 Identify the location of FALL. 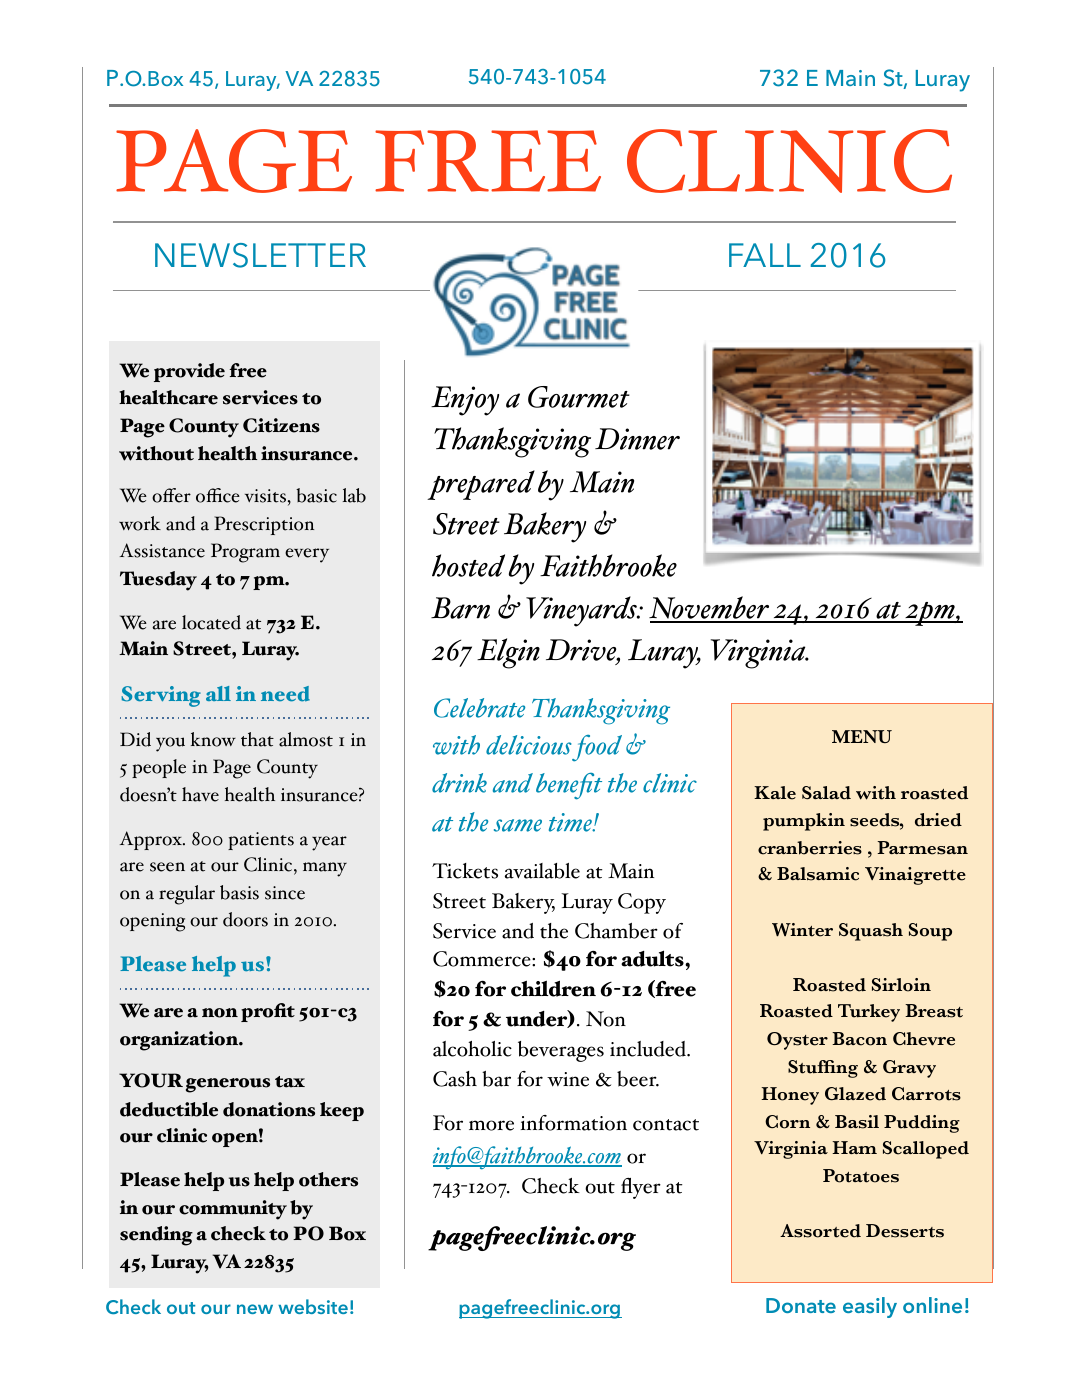
(765, 255).
